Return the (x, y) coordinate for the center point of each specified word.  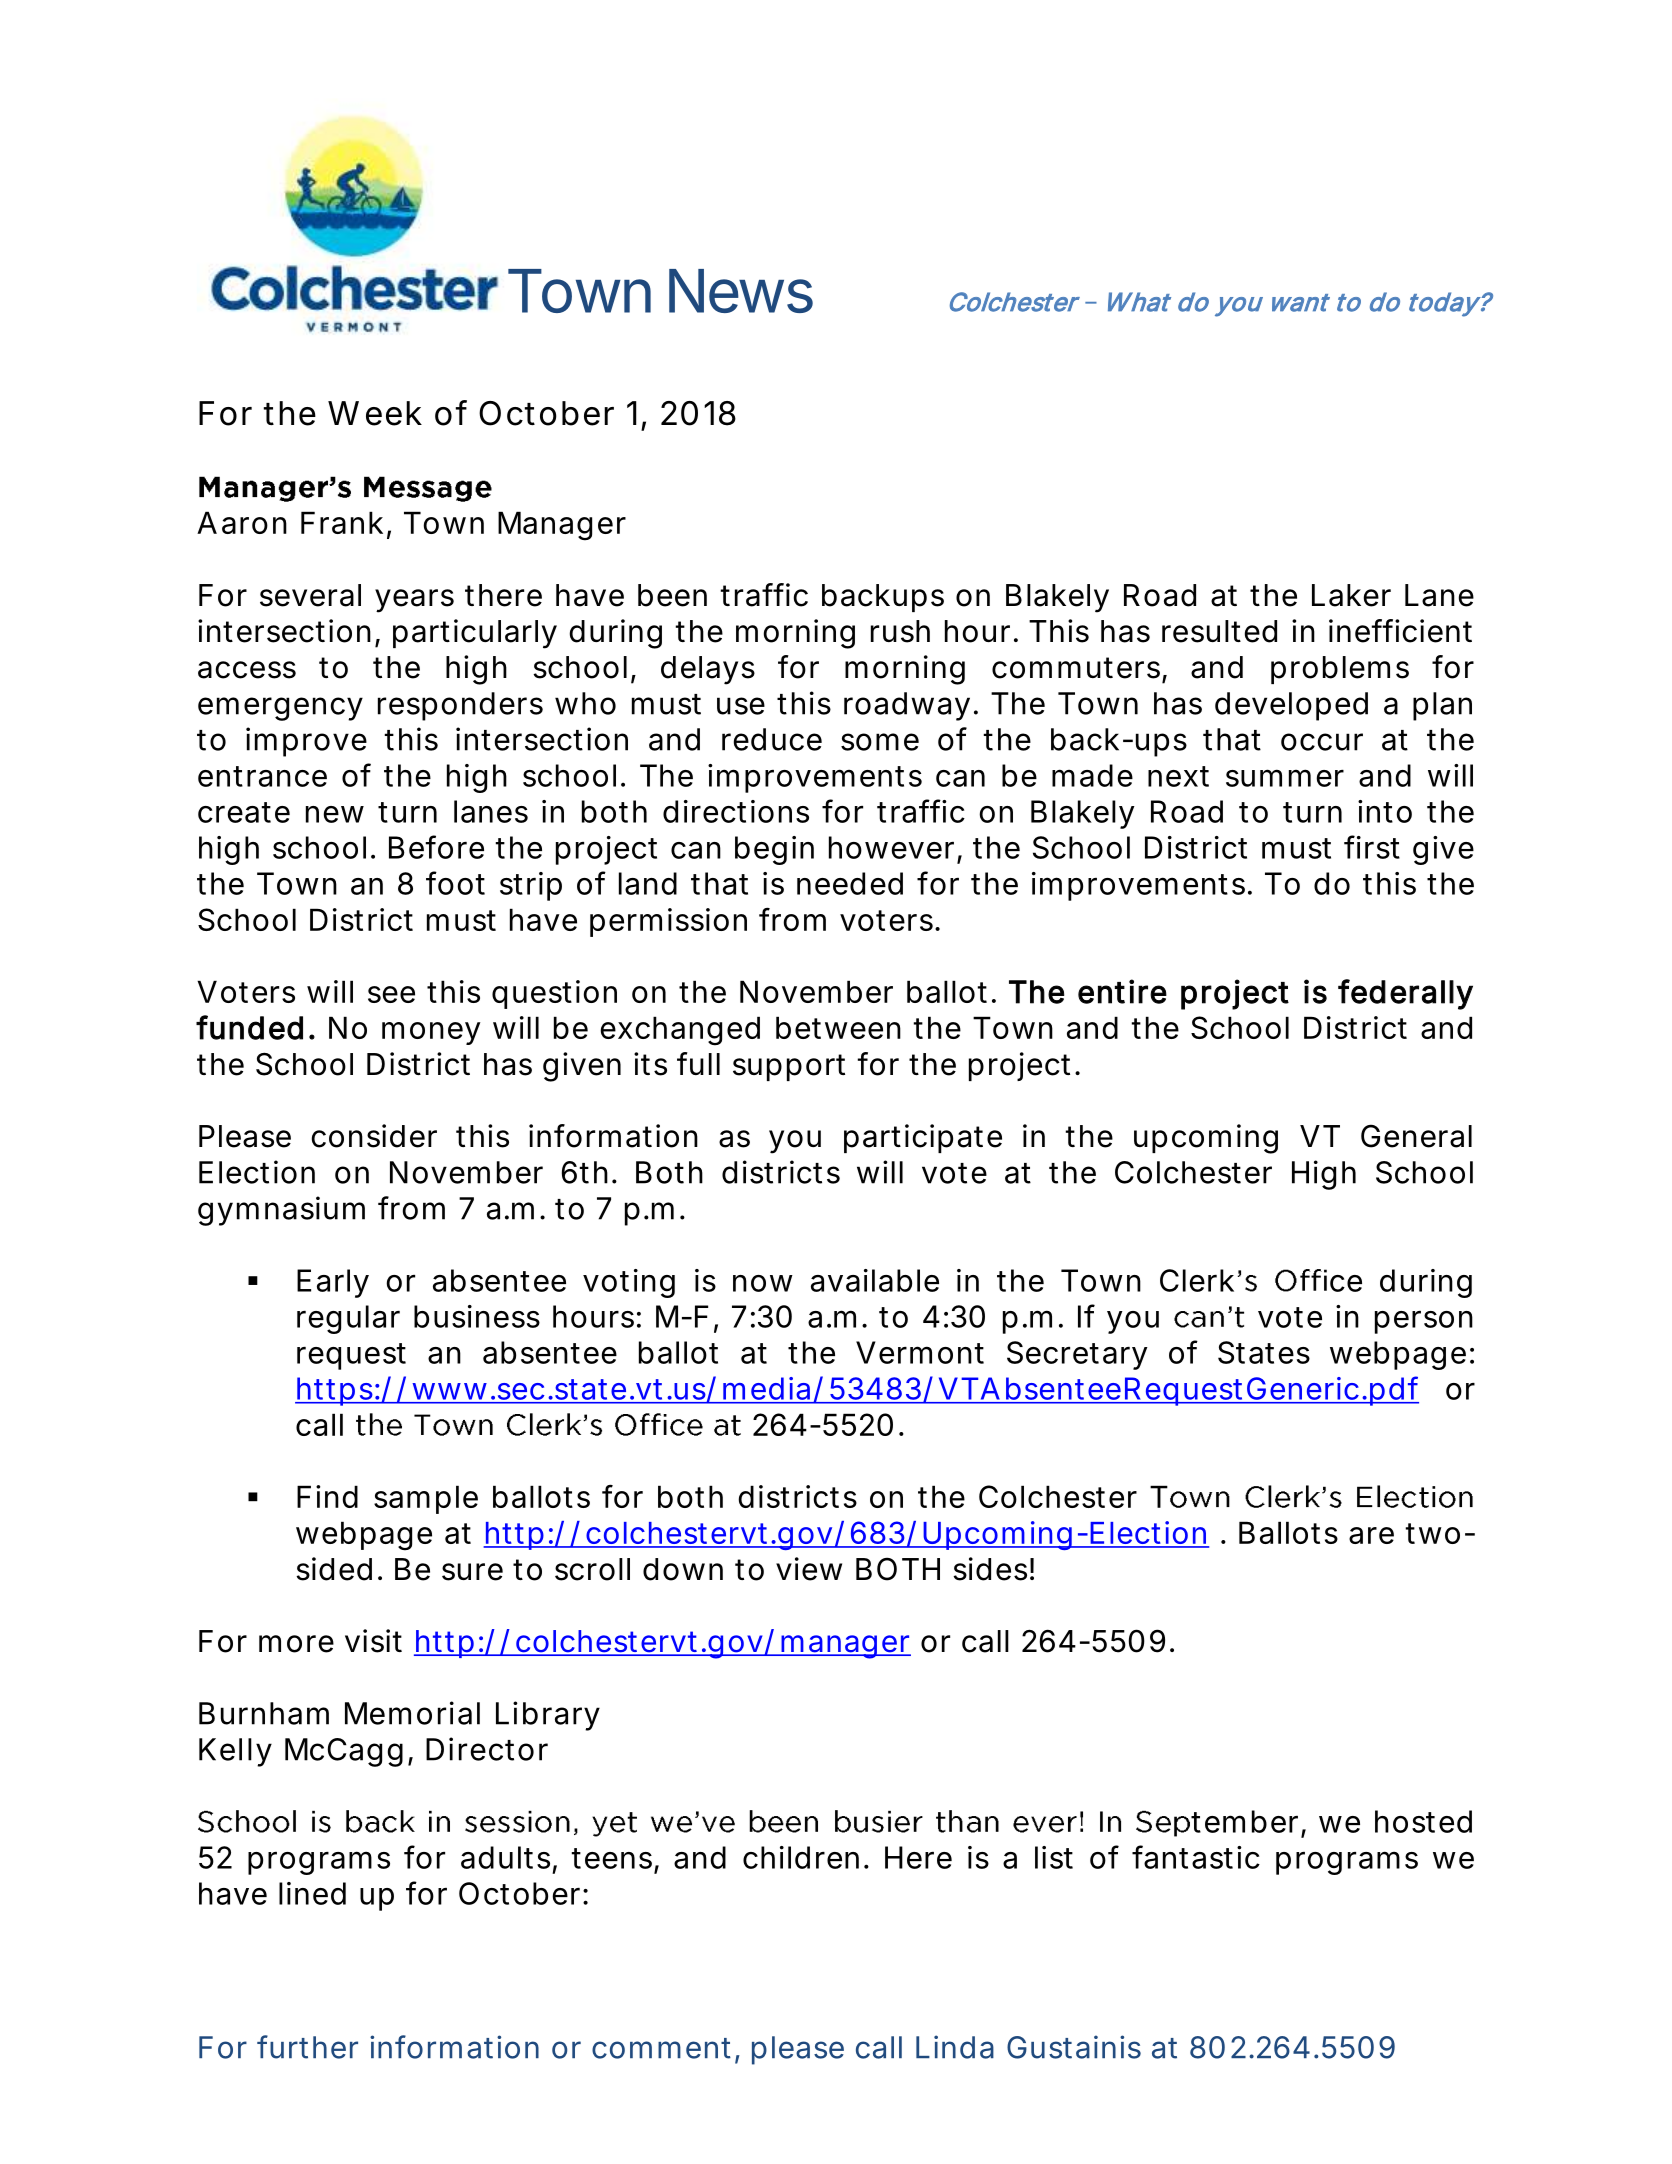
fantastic (1196, 1857)
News (741, 291)
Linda (955, 2047)
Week (375, 413)
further (307, 2047)
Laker (1351, 595)
